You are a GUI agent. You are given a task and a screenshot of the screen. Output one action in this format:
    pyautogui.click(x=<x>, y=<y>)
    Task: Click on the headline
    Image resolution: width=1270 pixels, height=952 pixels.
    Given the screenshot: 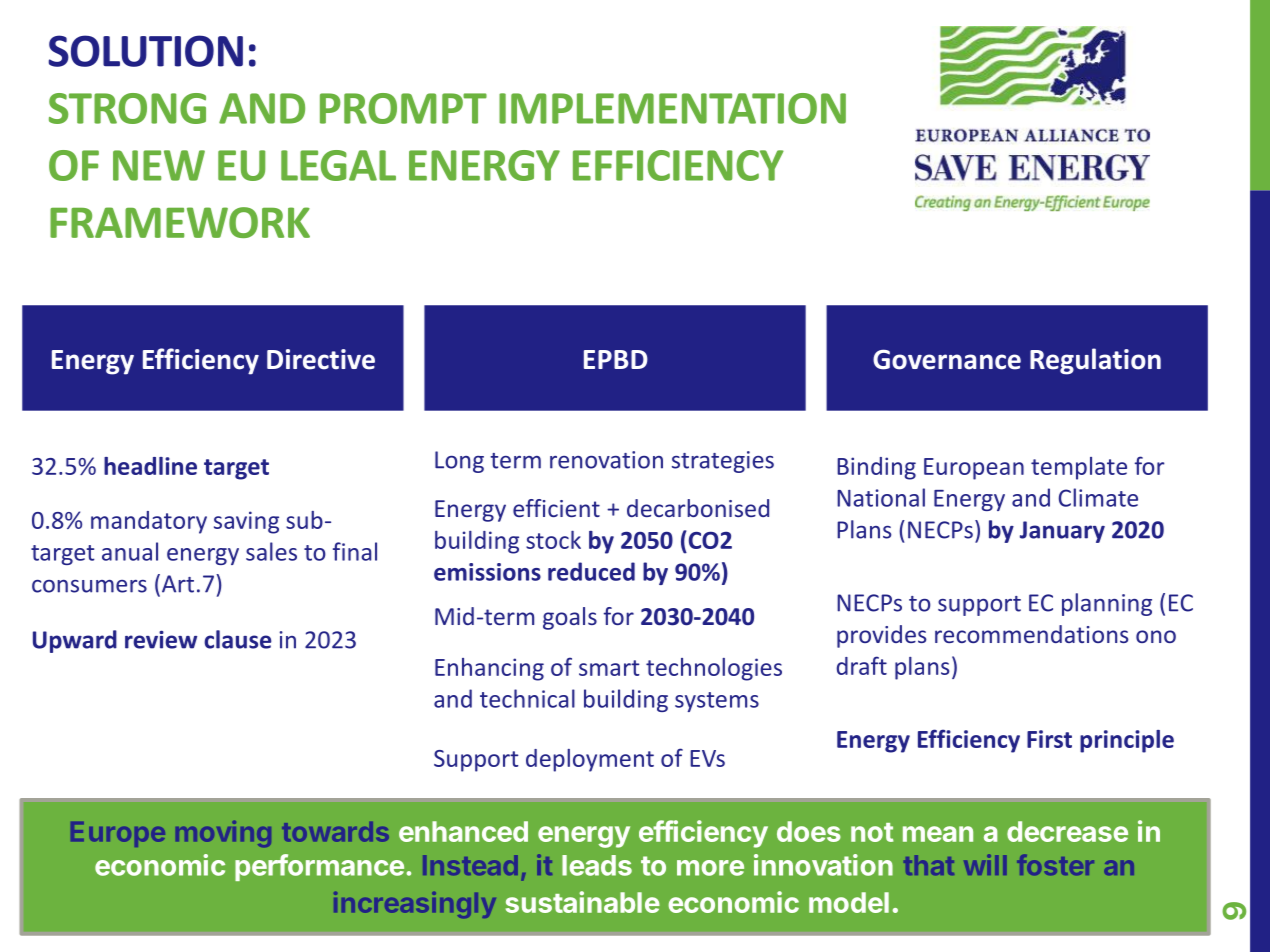 What is the action you would take?
    pyautogui.click(x=150, y=466)
